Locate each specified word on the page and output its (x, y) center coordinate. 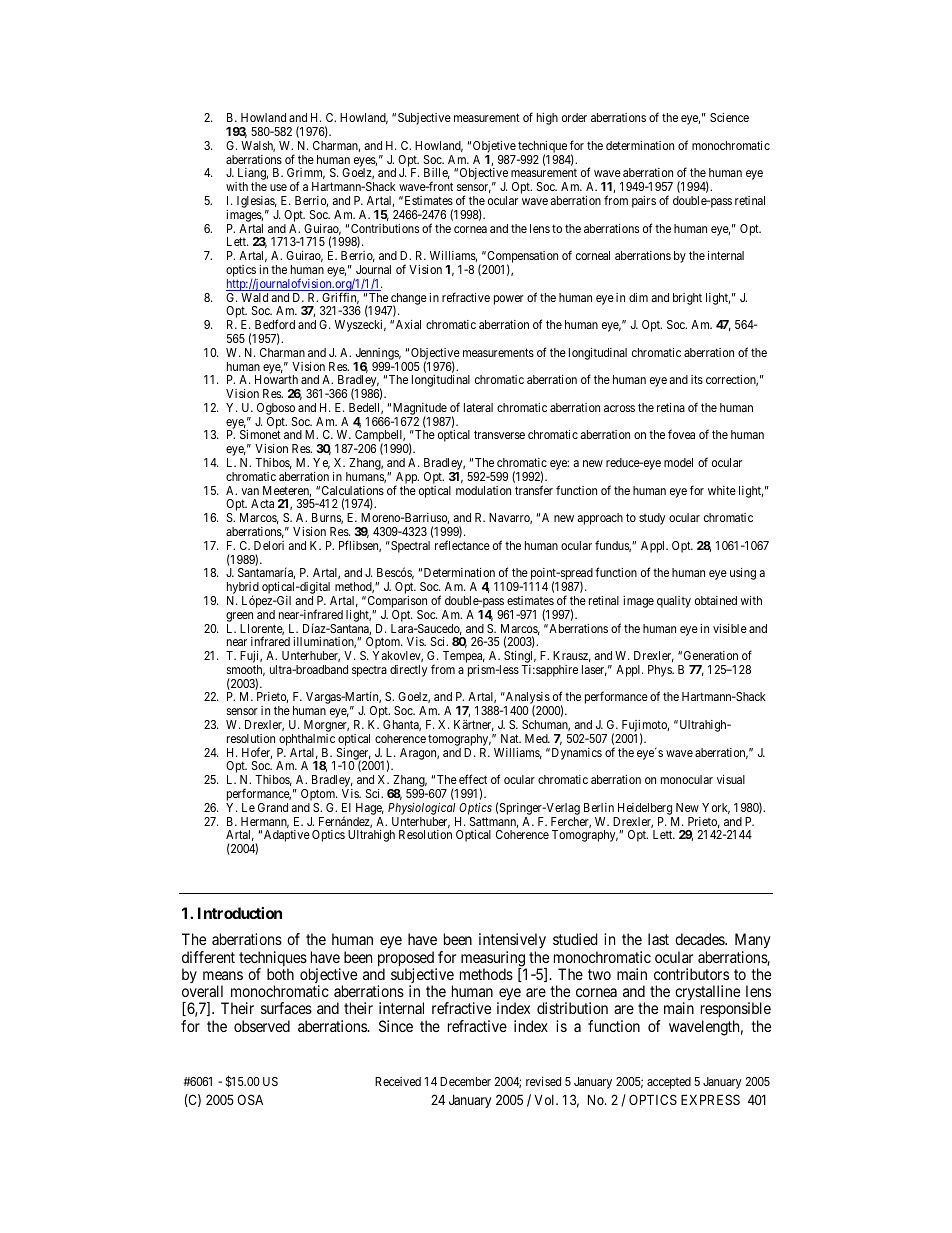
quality (674, 602)
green (239, 617)
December (465, 1081)
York (716, 808)
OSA (250, 1099)
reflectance (462, 545)
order (574, 117)
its (697, 379)
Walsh (258, 146)
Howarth (276, 379)
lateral (478, 407)
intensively (512, 942)
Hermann (265, 822)
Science (729, 117)
